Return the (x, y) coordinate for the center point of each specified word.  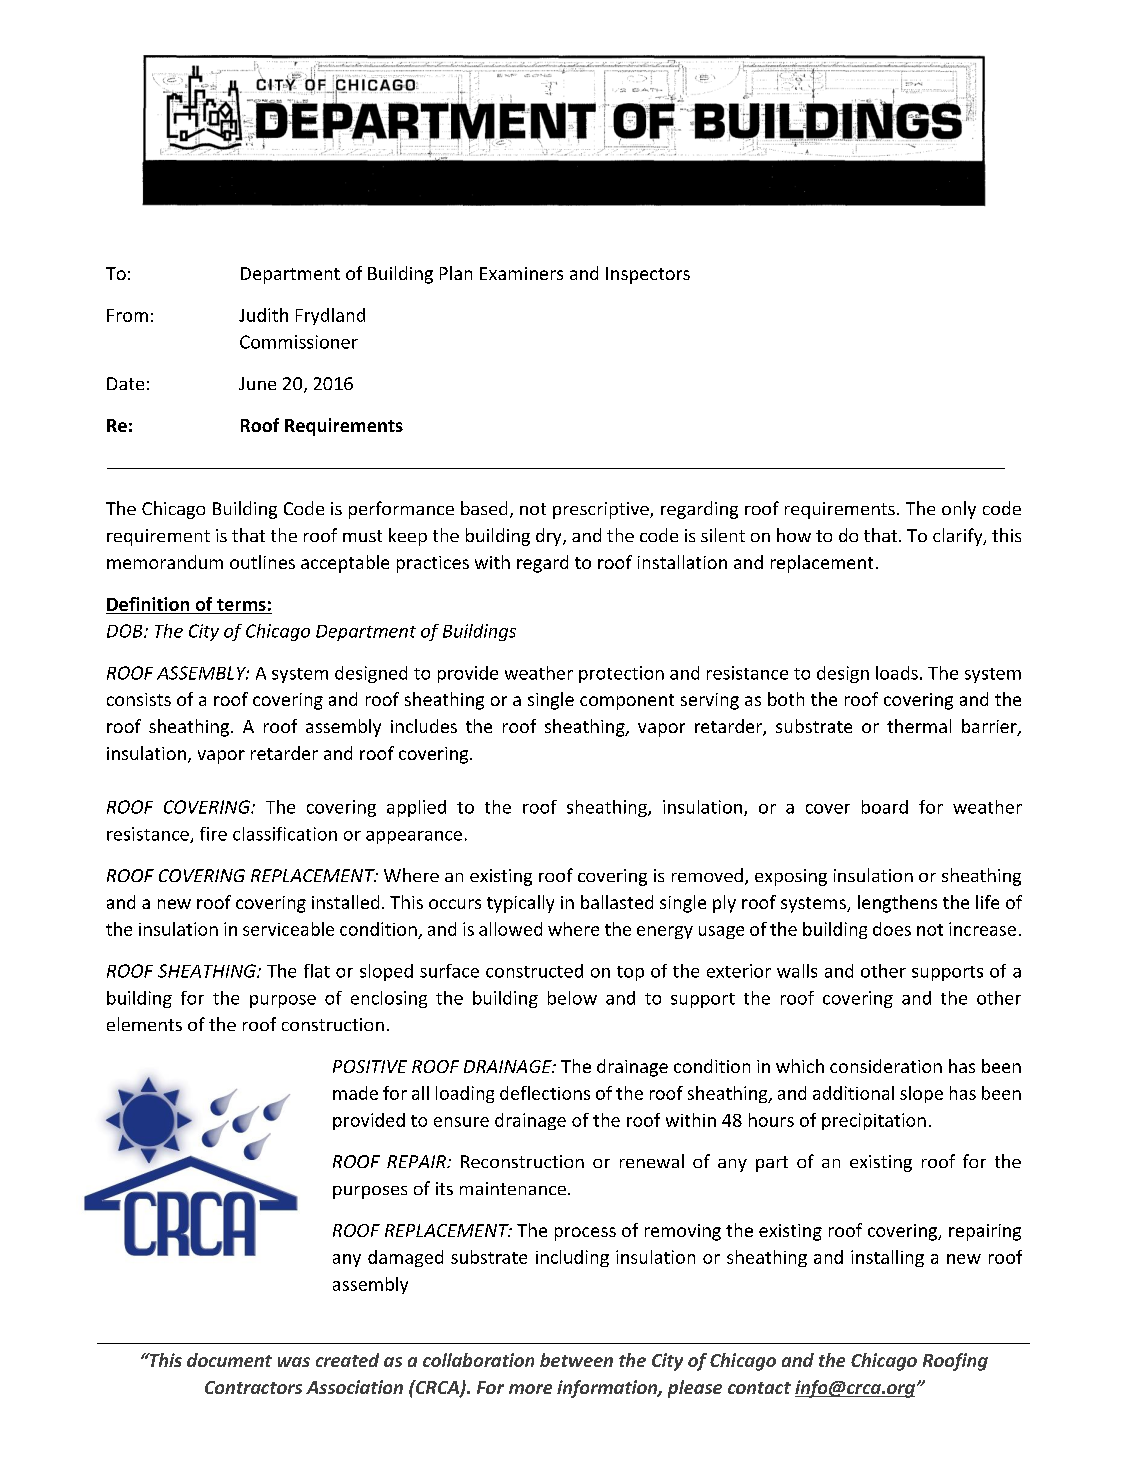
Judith (263, 315)
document (229, 1360)
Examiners (521, 273)
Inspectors (648, 275)
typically (520, 904)
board (885, 807)
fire (213, 834)
